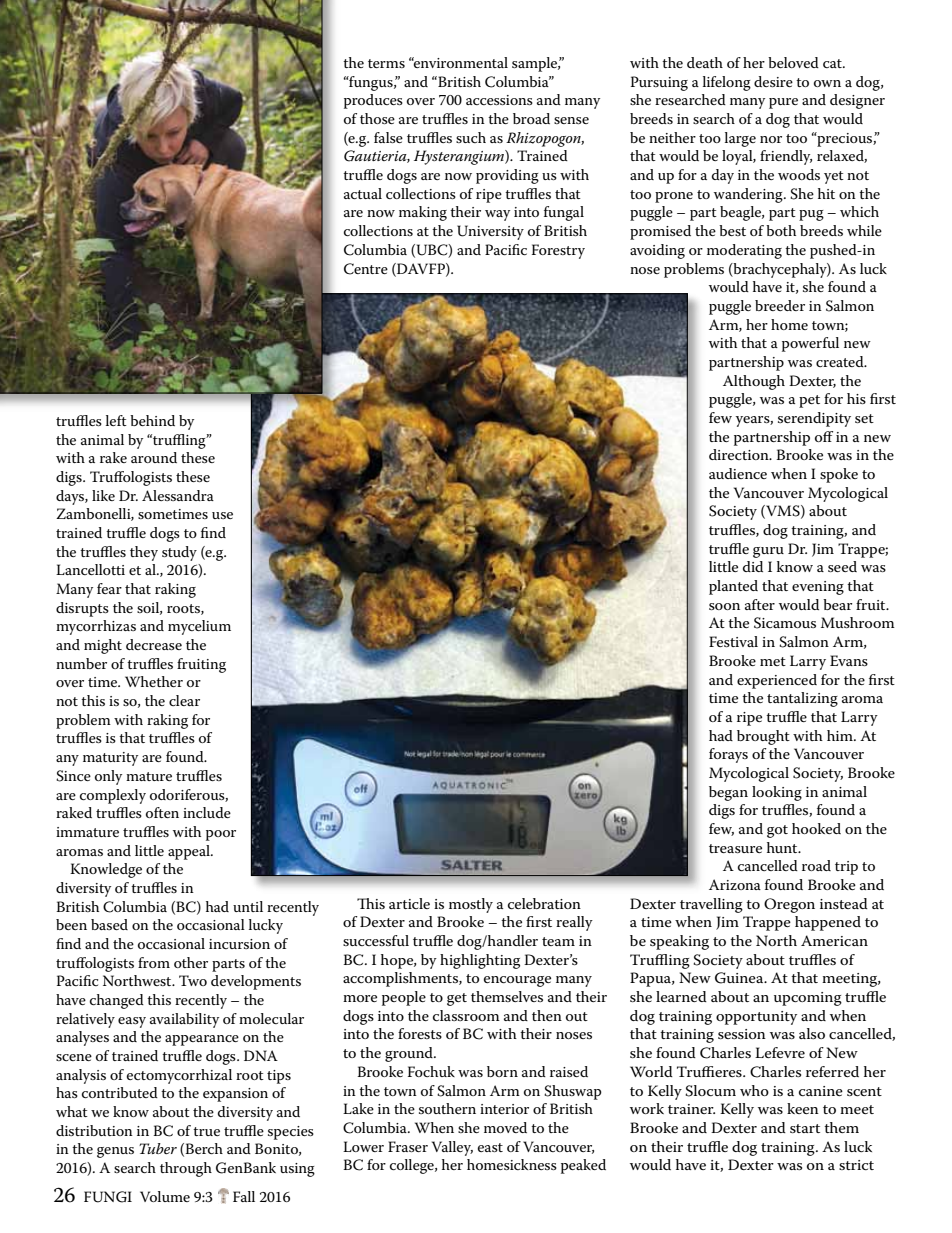 The image size is (952, 1233). Describe the element at coordinates (154, 644) in the screenshot. I see `decrease` at that location.
